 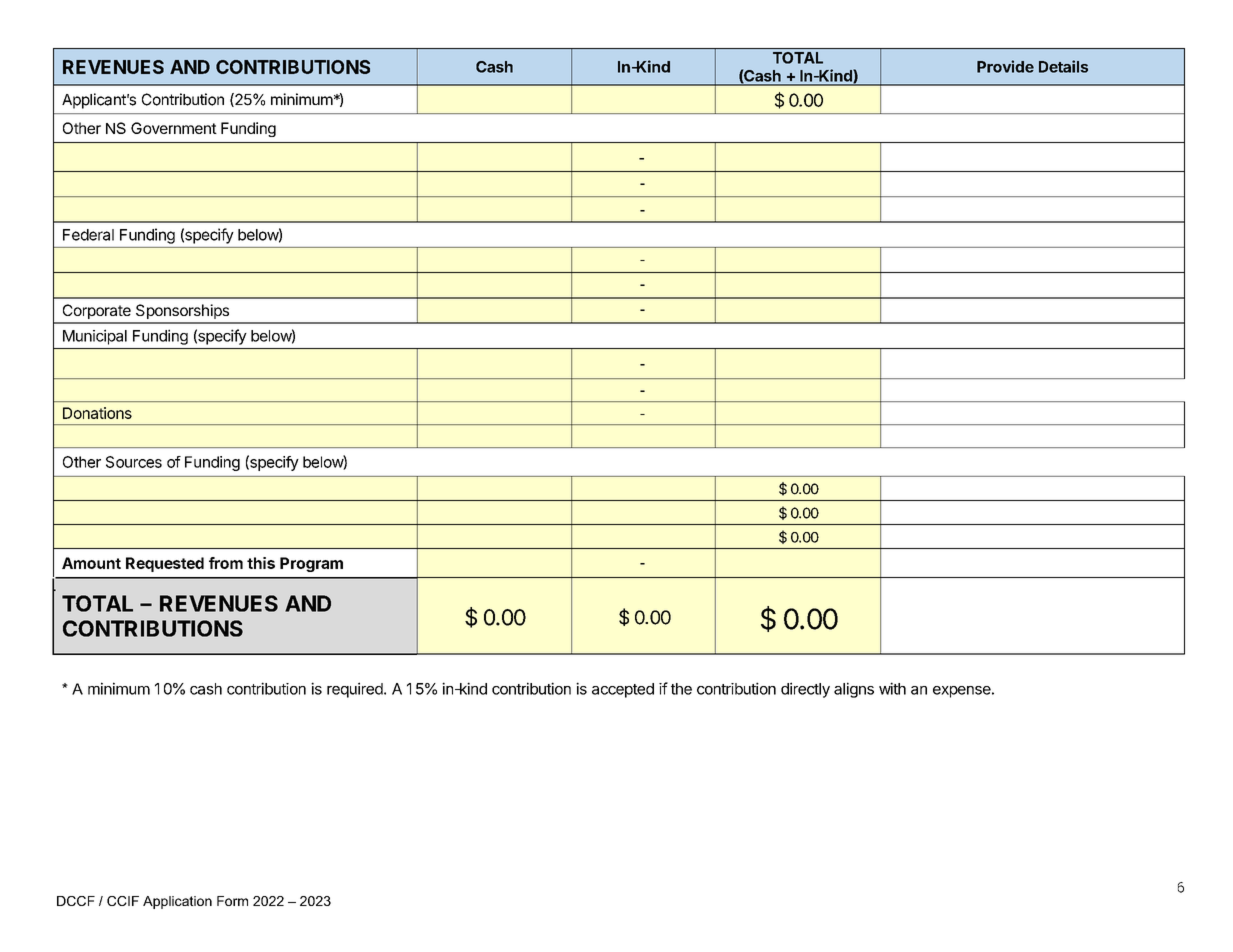 What do you see at coordinates (805, 690) in the screenshot?
I see `directly` at bounding box center [805, 690].
